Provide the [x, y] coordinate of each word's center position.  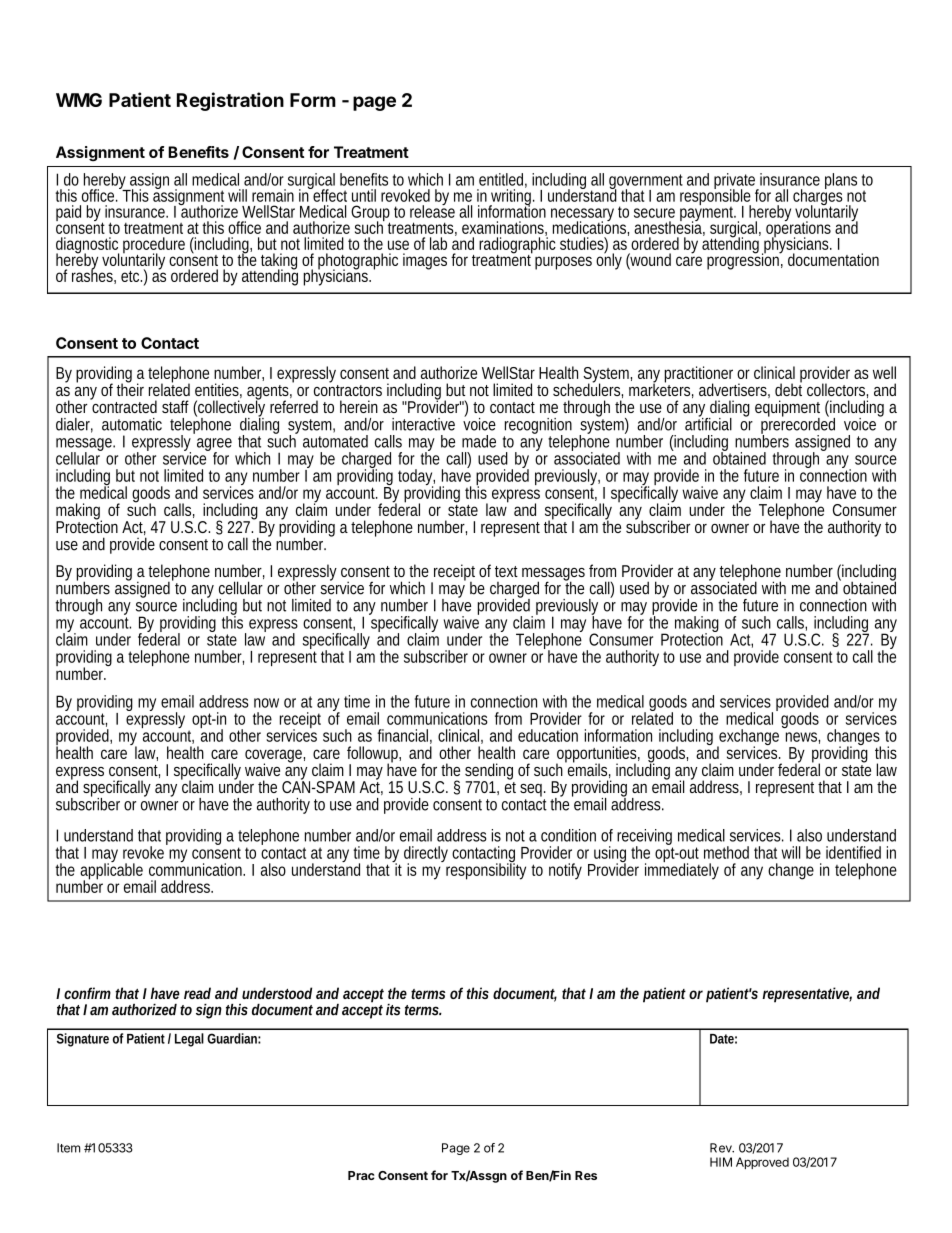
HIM [721, 1162]
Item [68, 1148]
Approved [762, 1163]
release [432, 210]
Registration [230, 101]
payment [708, 213]
